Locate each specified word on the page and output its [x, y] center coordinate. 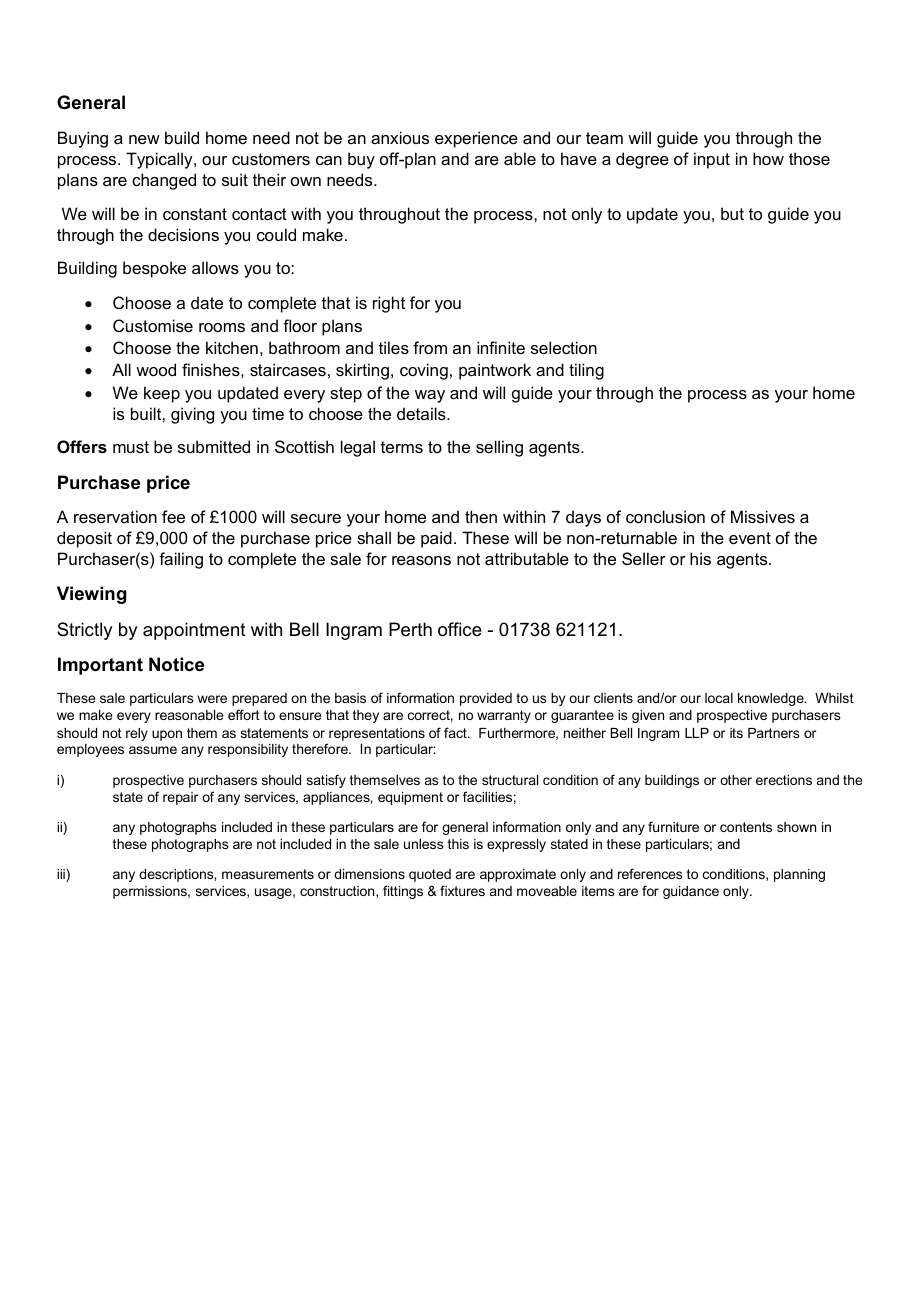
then [481, 516]
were [212, 699]
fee [173, 516]
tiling [586, 371]
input [712, 160]
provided [486, 699]
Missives [763, 516]
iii [62, 875]
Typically [160, 160]
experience [476, 139]
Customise [153, 325]
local [719, 698]
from [430, 347]
